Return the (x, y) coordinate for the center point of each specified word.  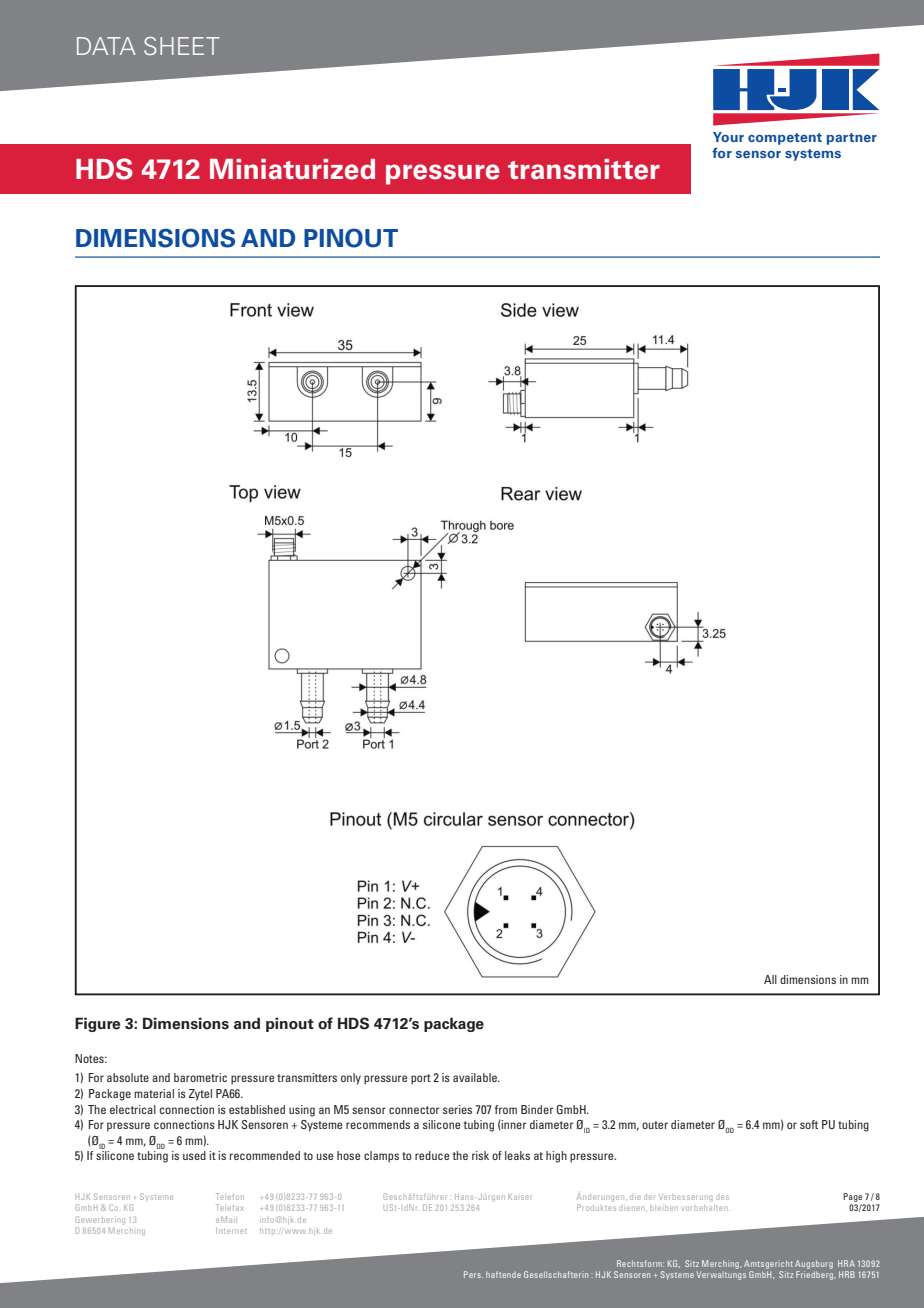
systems (813, 155)
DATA (106, 46)
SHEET (182, 46)
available (476, 1077)
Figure (97, 1024)
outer (655, 1125)
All (770, 979)
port (421, 1079)
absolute (128, 1077)
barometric (200, 1077)
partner (852, 139)
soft (809, 1124)
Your (728, 137)
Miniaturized (292, 169)
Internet (231, 1231)
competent (785, 139)
